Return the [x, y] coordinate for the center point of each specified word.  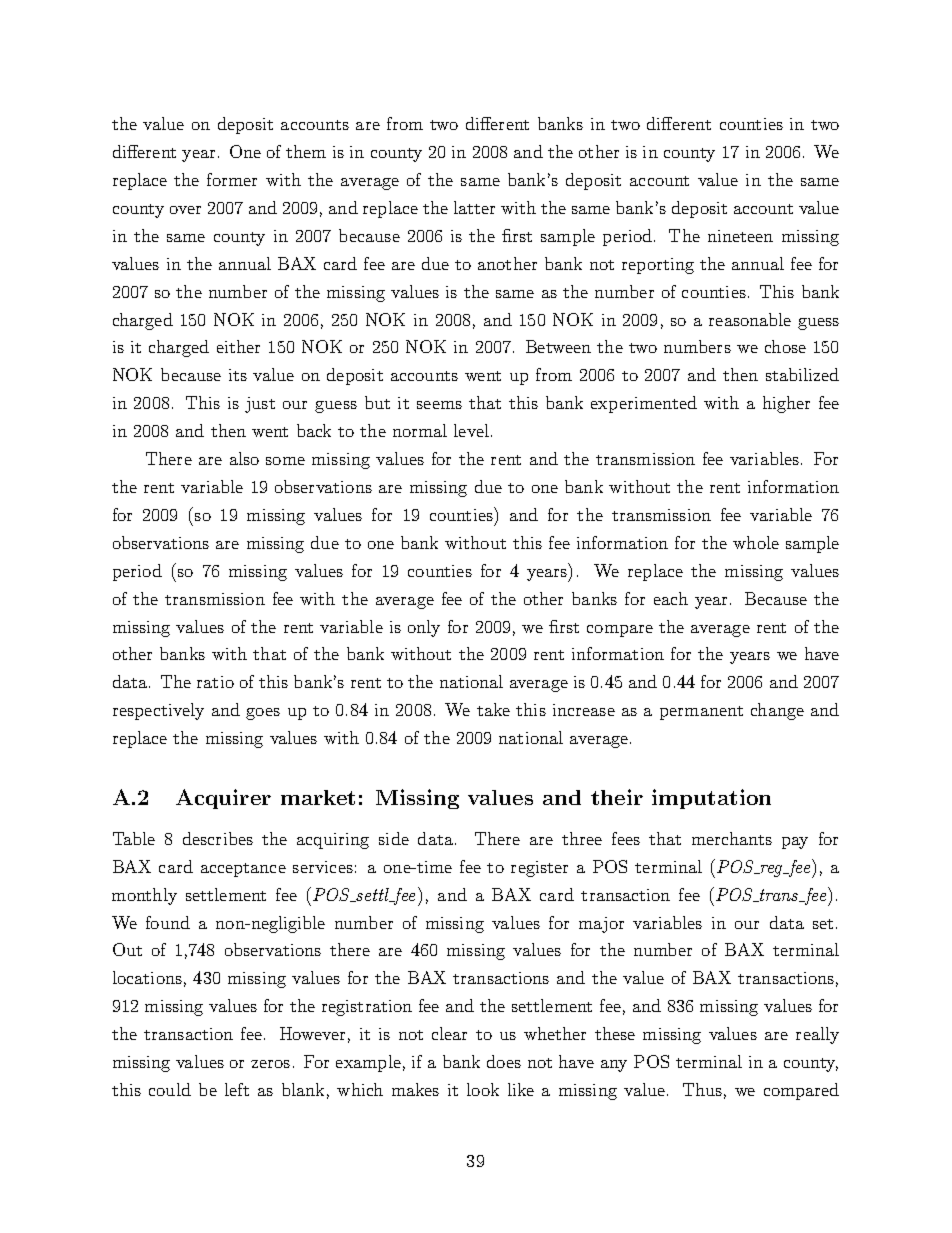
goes [263, 714]
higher [786, 404]
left [237, 1089]
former [232, 179]
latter [474, 207]
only [424, 628]
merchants [732, 838]
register [539, 869]
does [504, 1061]
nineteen [740, 236]
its [238, 375]
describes [218, 838]
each [671, 598]
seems [439, 405]
